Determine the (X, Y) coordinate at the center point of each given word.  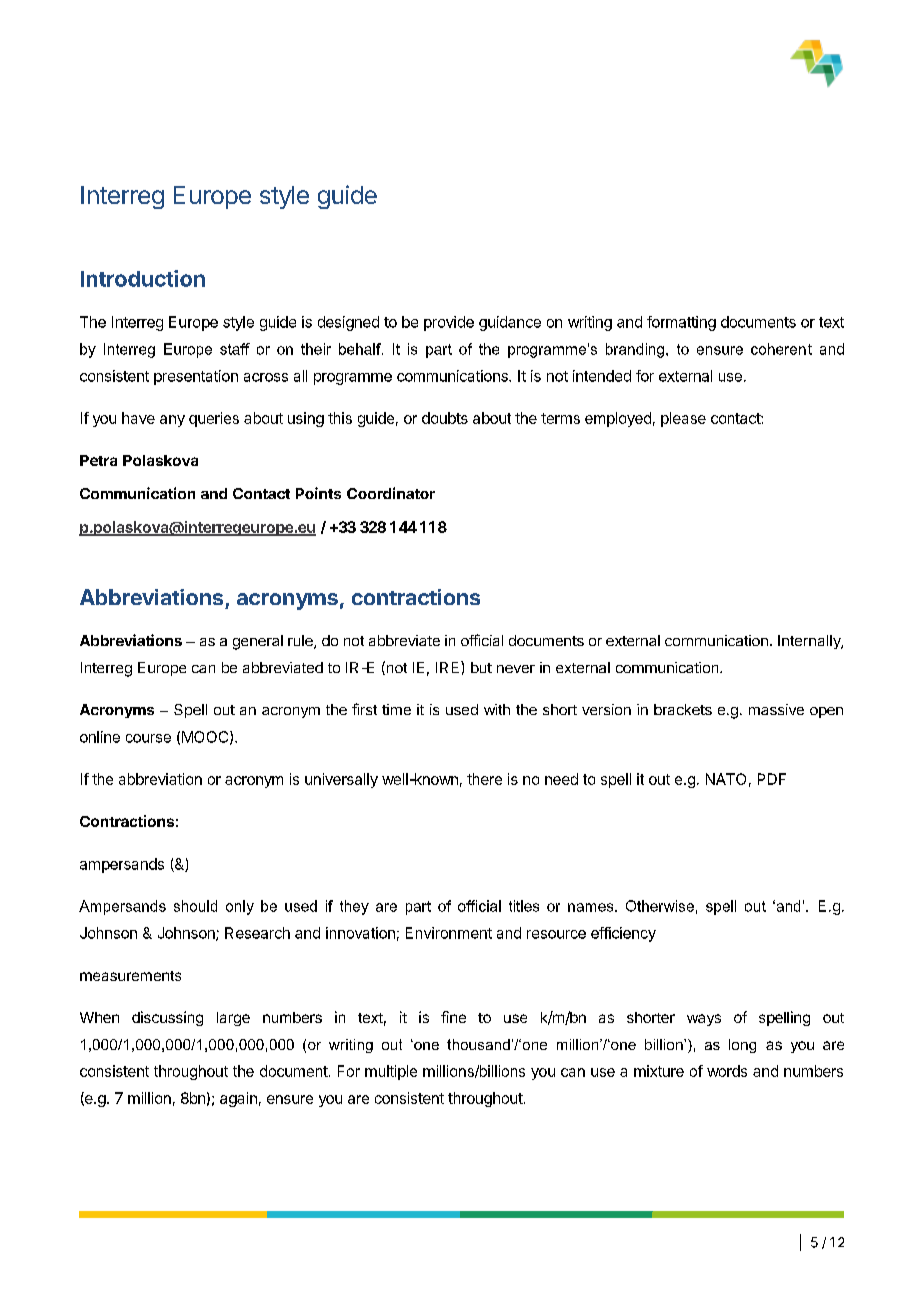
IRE (449, 667)
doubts (445, 418)
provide (449, 323)
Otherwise (660, 906)
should (195, 906)
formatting (681, 323)
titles (524, 906)
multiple (391, 1072)
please (683, 419)
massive (776, 709)
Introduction (143, 278)
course (148, 738)
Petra (98, 460)
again (238, 1099)
